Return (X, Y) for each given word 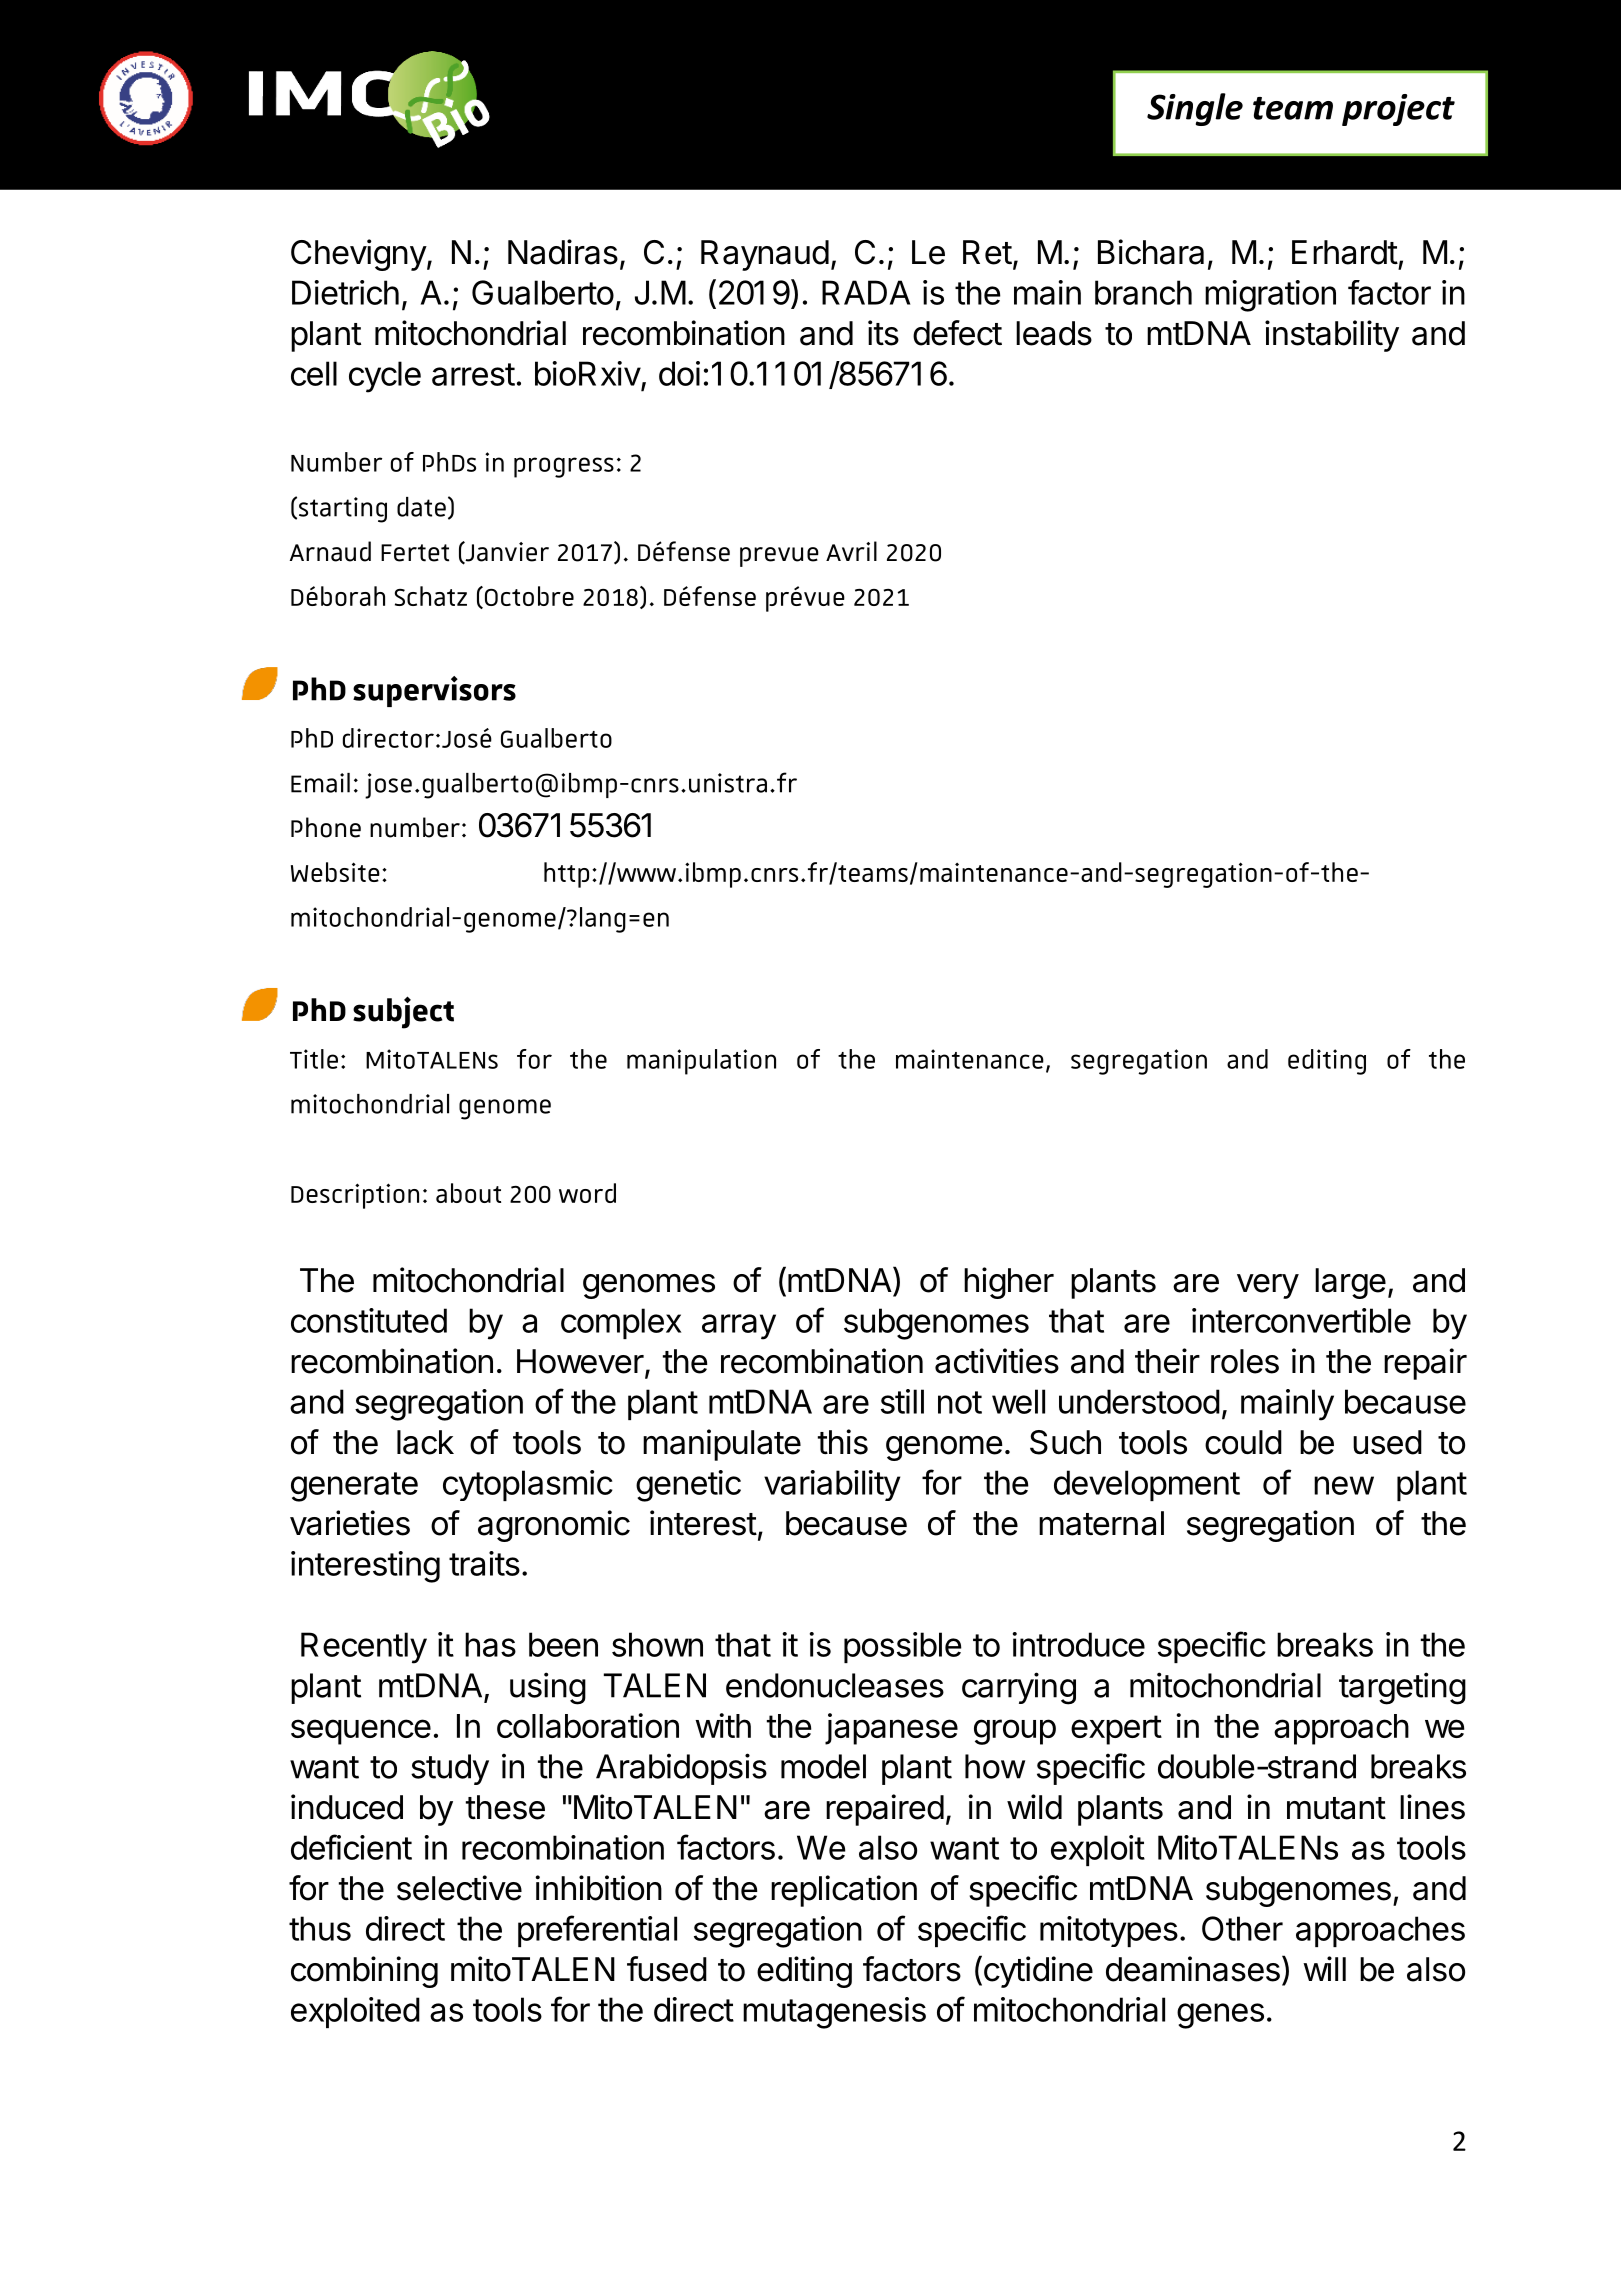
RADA (866, 292)
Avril (851, 551)
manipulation (701, 1062)
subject (403, 1012)
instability (1332, 336)
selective (459, 1888)
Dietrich (345, 292)
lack (425, 1442)
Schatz (431, 596)
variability (832, 1485)
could (1243, 1442)
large (1350, 1283)
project (1398, 110)
